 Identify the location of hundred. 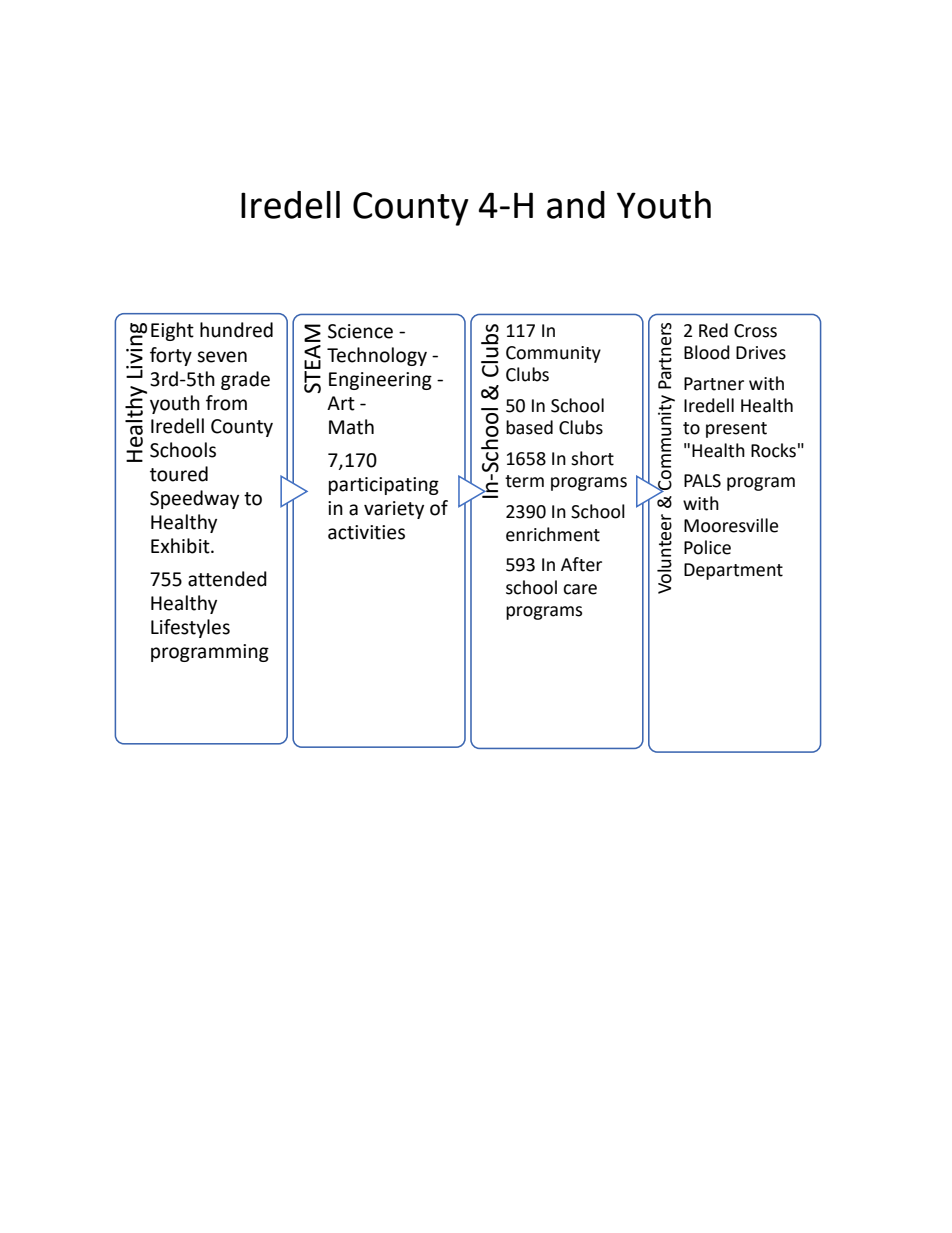
(236, 330).
